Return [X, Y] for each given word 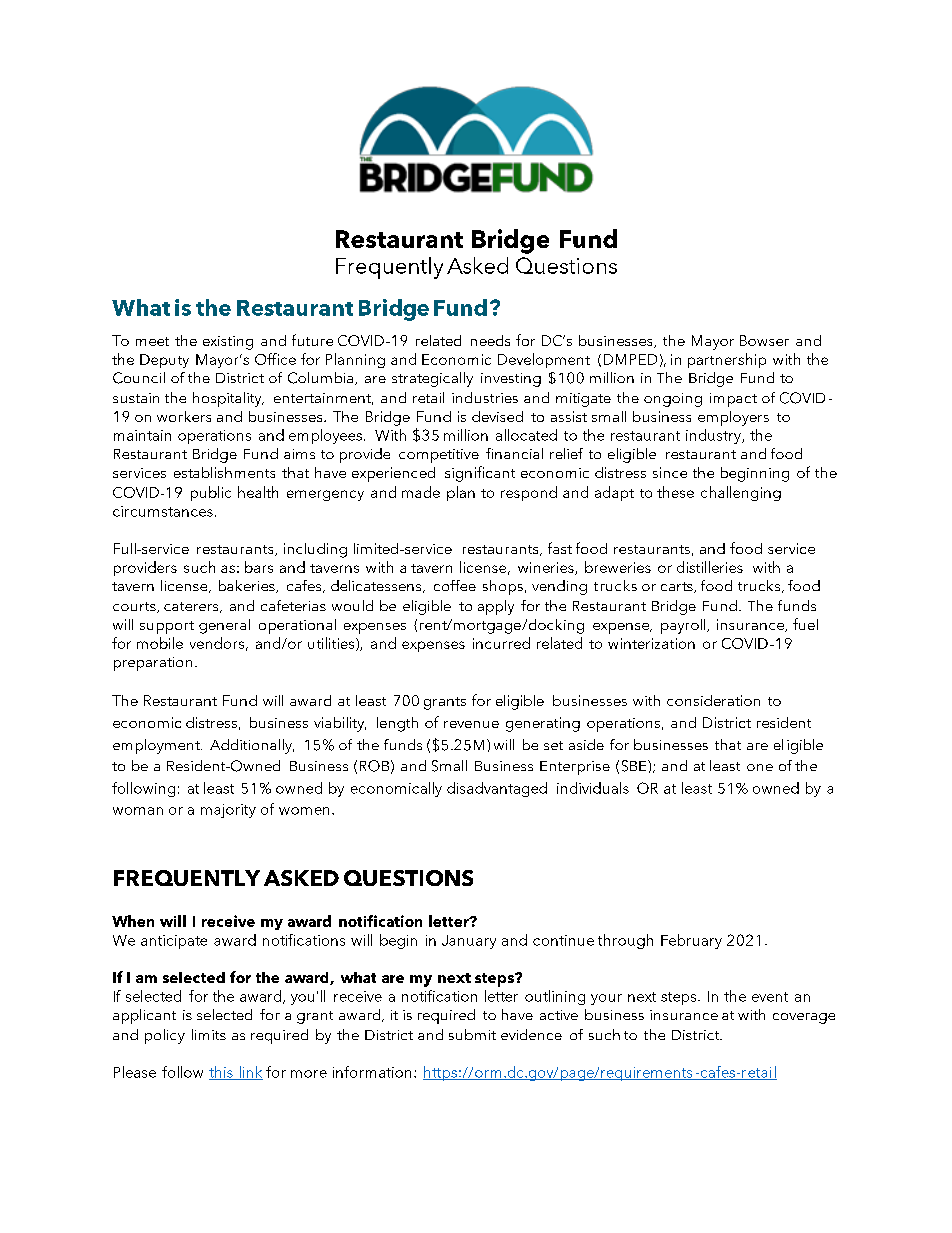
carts [678, 587]
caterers [192, 607]
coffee [455, 585]
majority [228, 811]
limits [209, 1034]
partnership [727, 360]
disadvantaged [497, 789]
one [760, 767]
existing [228, 343]
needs [490, 340]
